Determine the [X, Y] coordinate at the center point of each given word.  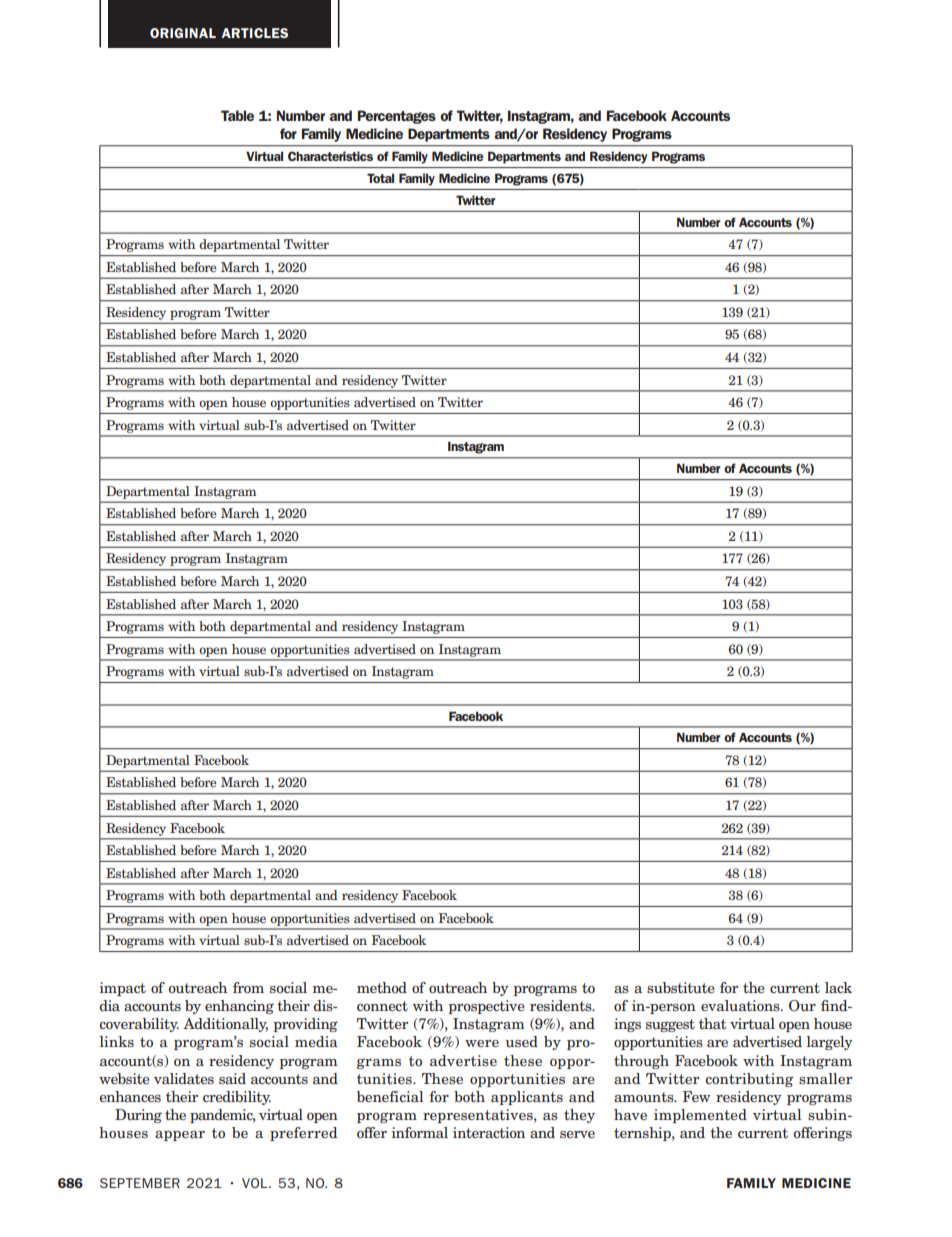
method [382, 987]
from [248, 987]
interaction [489, 1132]
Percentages [397, 117]
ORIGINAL [183, 33]
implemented [700, 1116]
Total [380, 178]
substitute [681, 987]
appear [180, 1136]
